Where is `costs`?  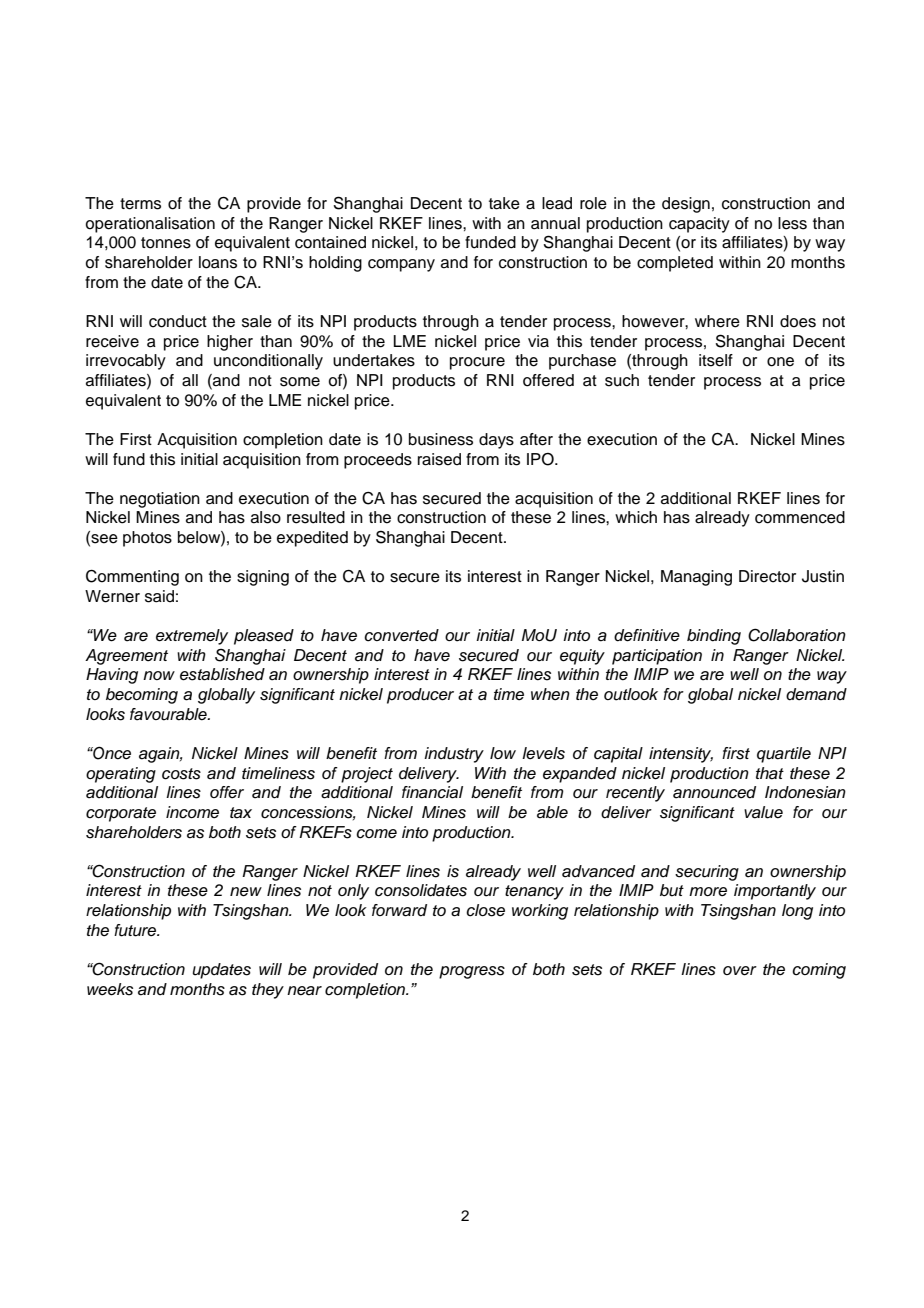 costs is located at coordinates (181, 774).
